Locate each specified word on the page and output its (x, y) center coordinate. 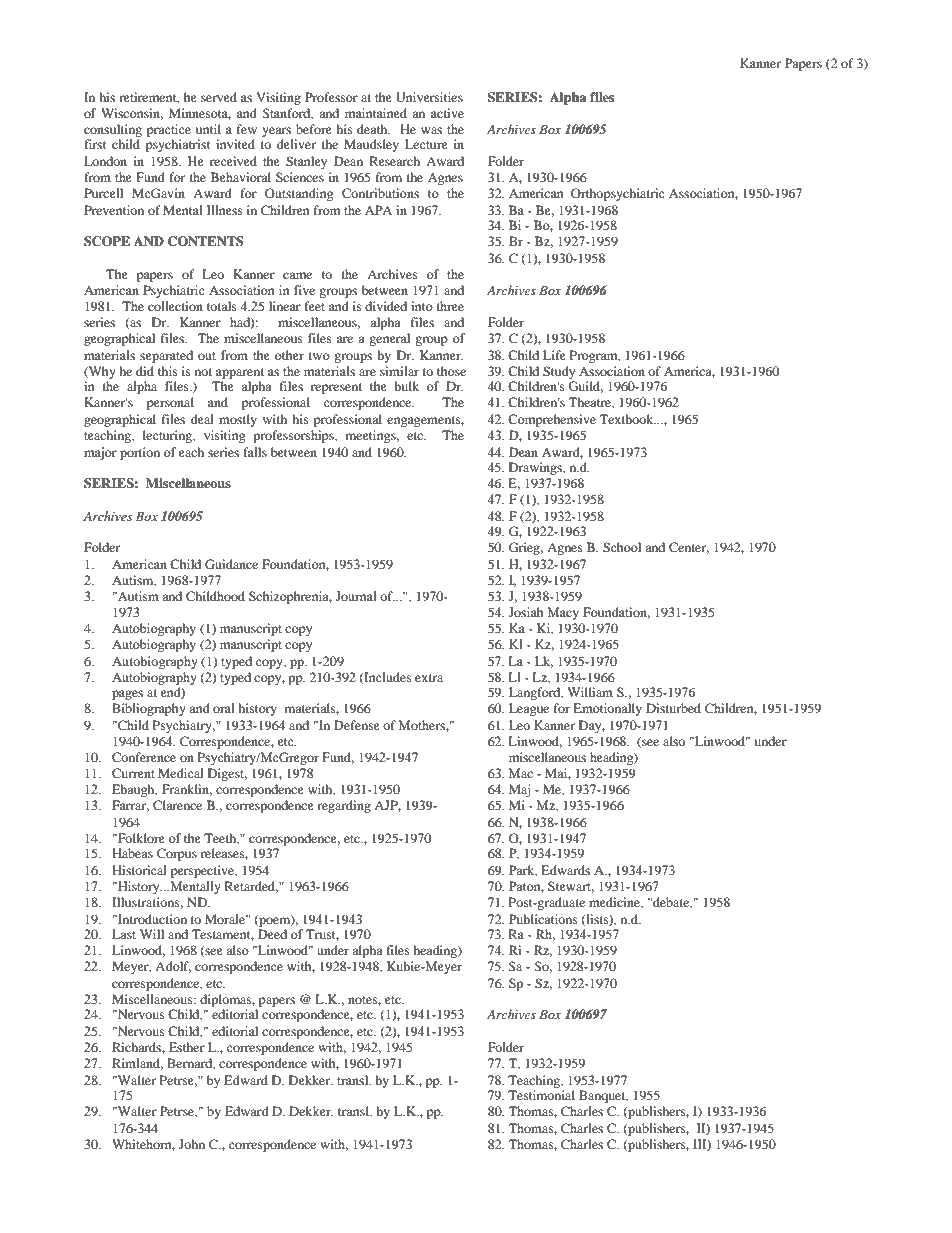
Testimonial (541, 1095)
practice (169, 132)
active (447, 113)
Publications (543, 919)
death (373, 129)
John (192, 1144)
